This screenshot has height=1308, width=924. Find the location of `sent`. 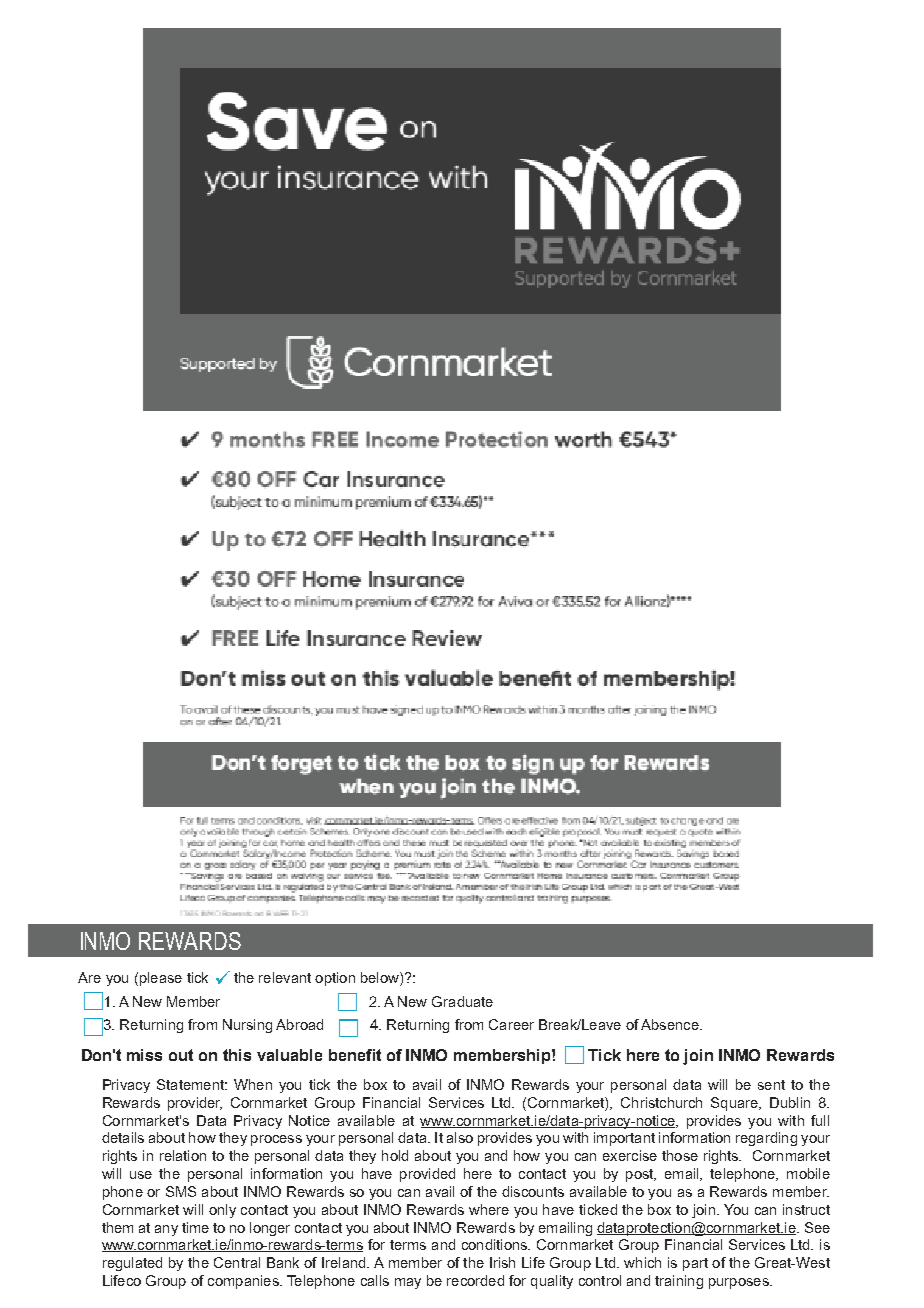

sent is located at coordinates (771, 1085).
